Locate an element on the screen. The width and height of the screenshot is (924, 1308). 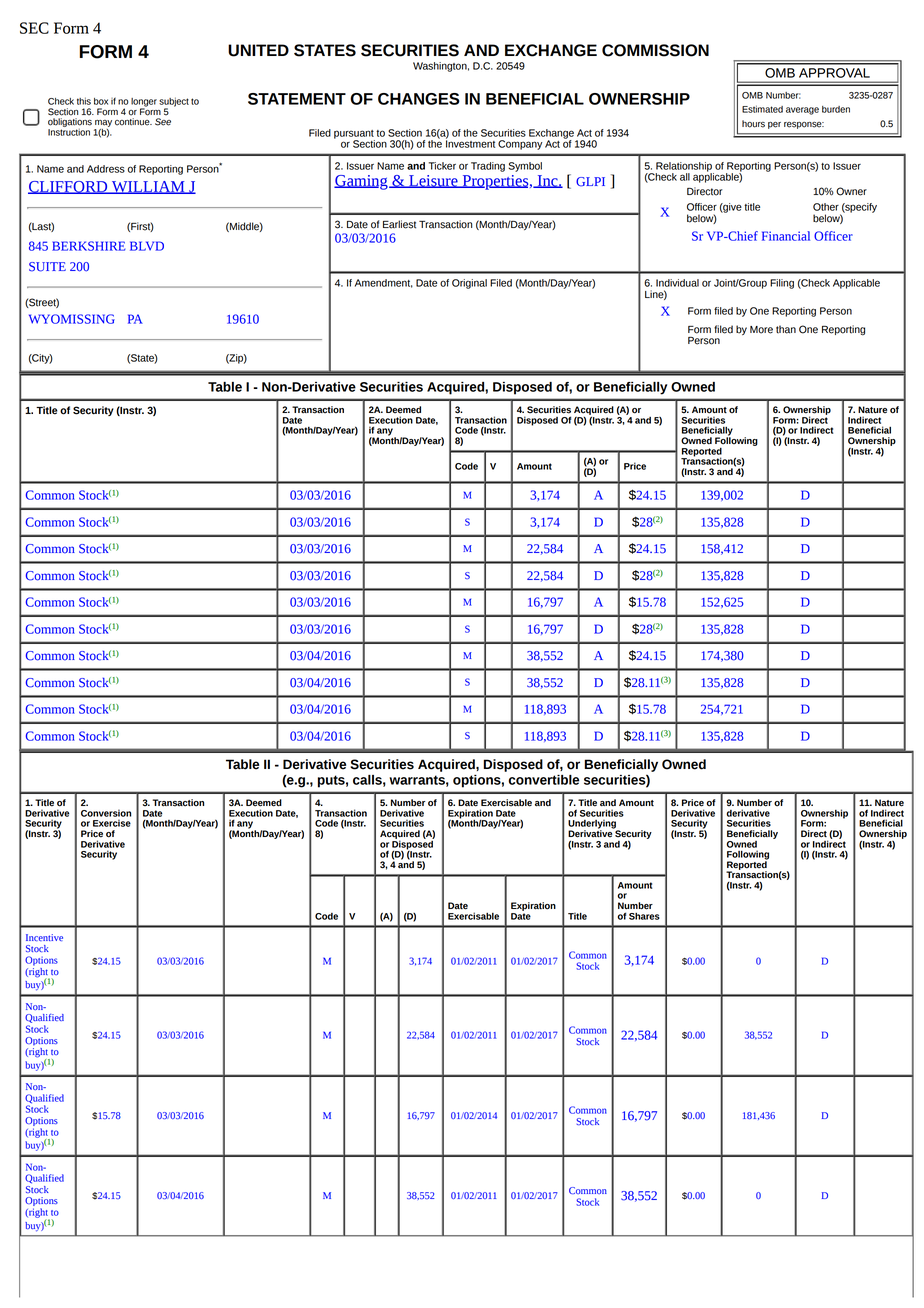
Financial is located at coordinates (786, 236).
